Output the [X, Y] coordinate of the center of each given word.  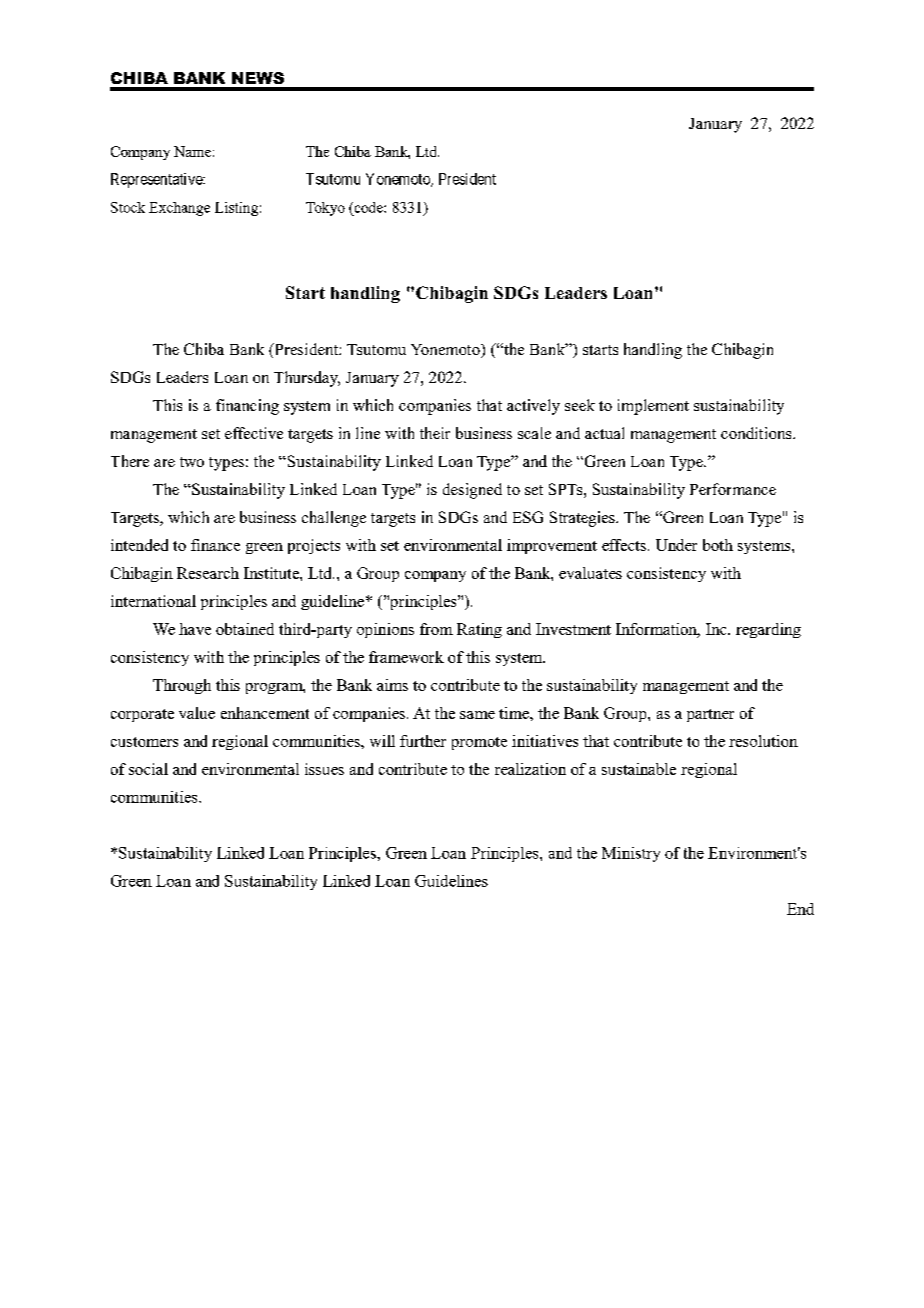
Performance [733, 489]
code [368, 207]
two [192, 462]
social [148, 769]
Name [192, 151]
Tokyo [325, 209]
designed [472, 491]
